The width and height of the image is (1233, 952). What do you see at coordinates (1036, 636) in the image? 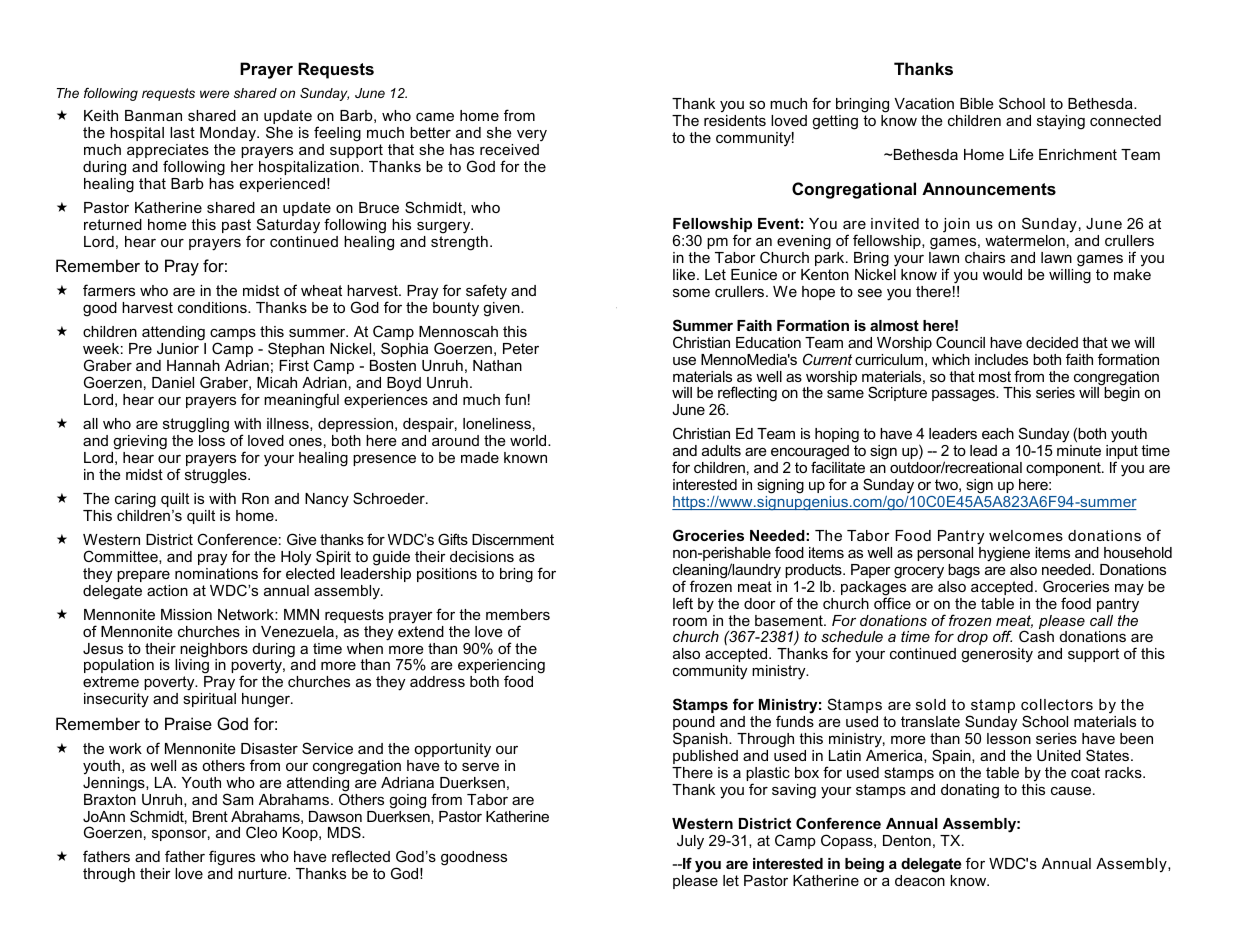
I see `Cash` at bounding box center [1036, 636].
